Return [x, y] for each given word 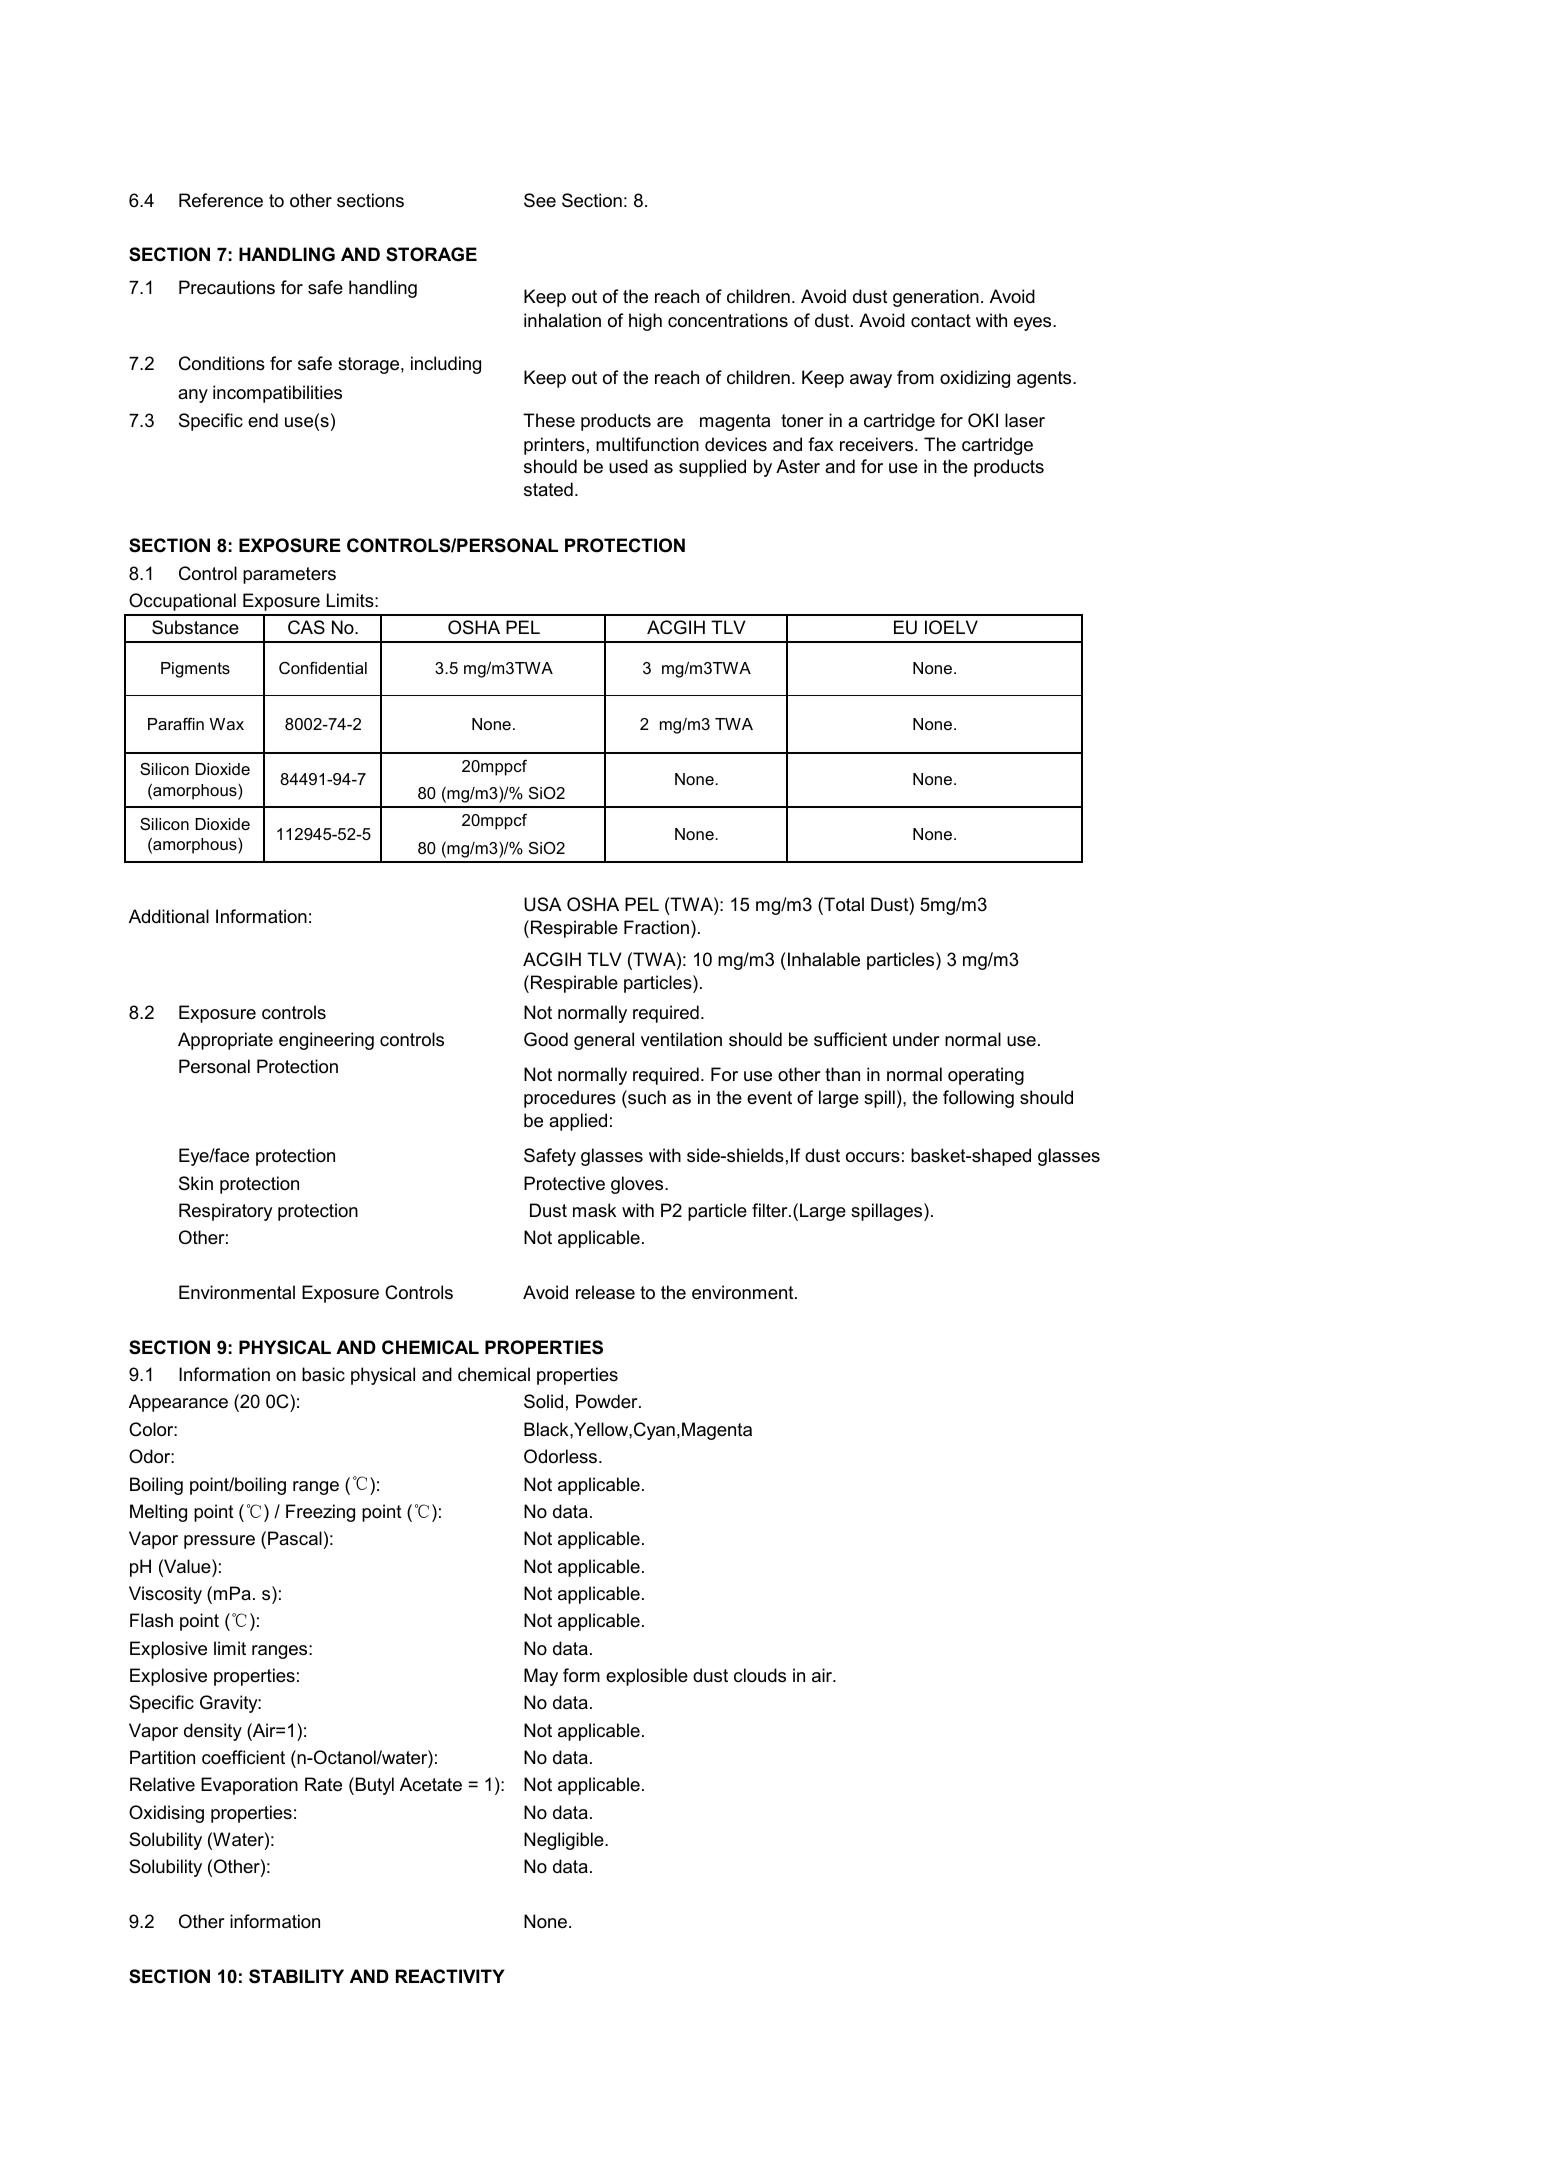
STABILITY [296, 1976]
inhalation [562, 320]
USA [543, 904]
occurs [873, 1157]
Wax [227, 724]
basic [323, 1374]
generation [936, 298]
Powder [608, 1401]
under [916, 1039]
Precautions [227, 287]
